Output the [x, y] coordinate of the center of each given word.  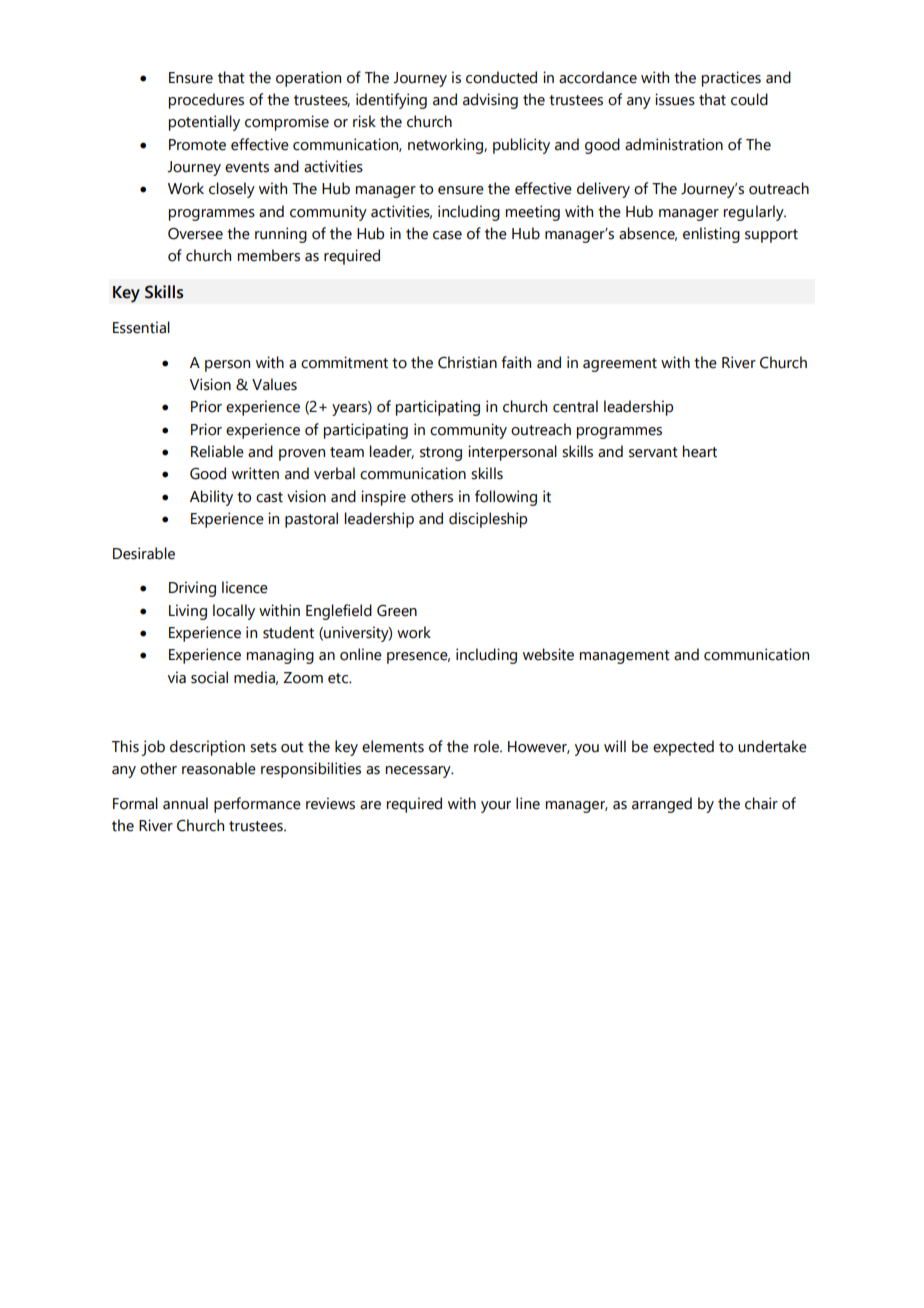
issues [675, 99]
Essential [141, 327]
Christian [467, 362]
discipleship [488, 520]
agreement [620, 365]
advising [490, 101]
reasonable [219, 768]
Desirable [144, 553]
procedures [206, 101]
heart [700, 451]
